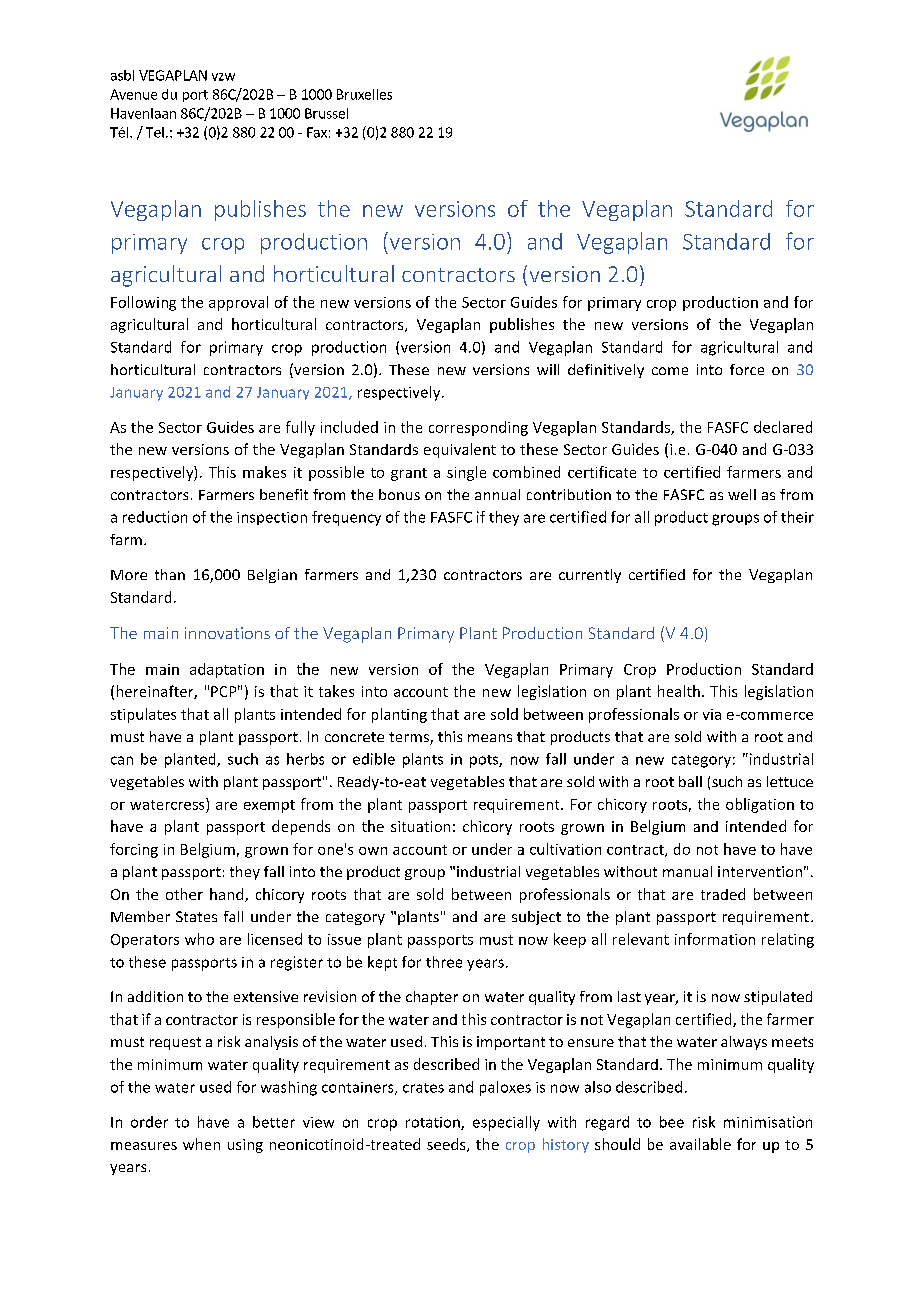 This document has width=924, height=1308. What do you see at coordinates (227, 633) in the document?
I see `innovations` at bounding box center [227, 633].
